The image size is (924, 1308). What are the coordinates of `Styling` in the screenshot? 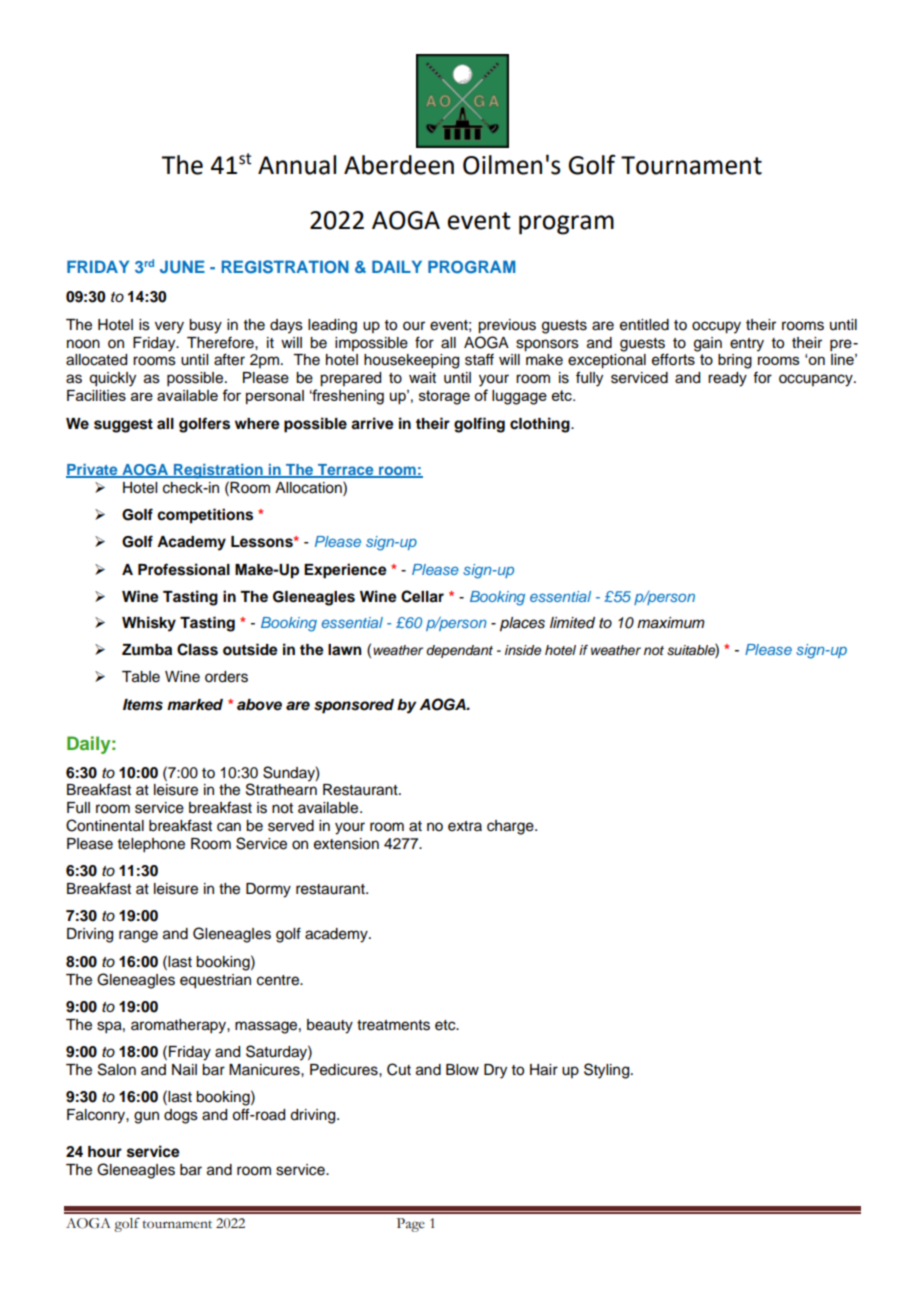 It's located at (608, 1071).
